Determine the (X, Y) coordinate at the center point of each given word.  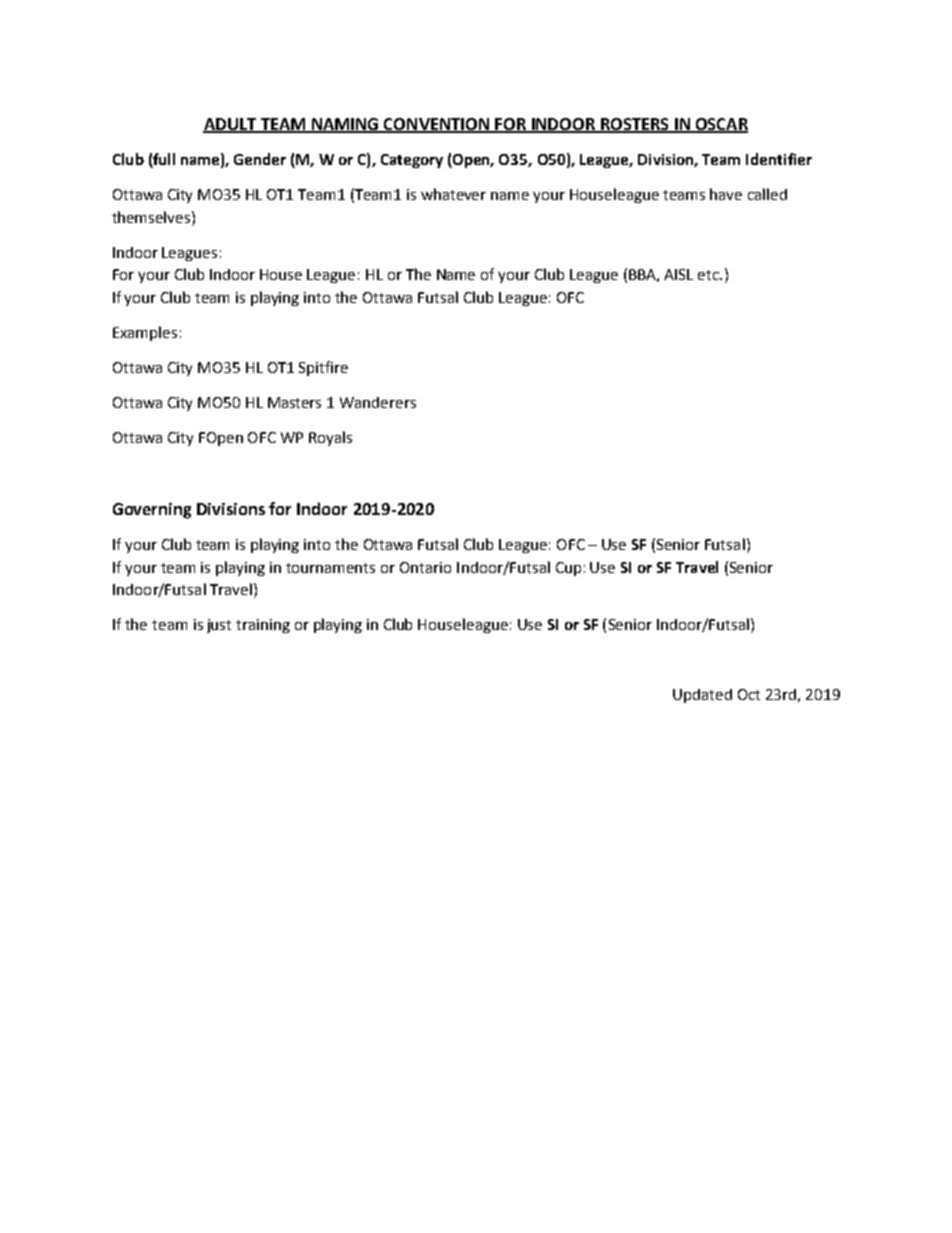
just (219, 626)
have (726, 194)
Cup (568, 569)
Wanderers (378, 402)
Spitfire (323, 368)
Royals (330, 438)
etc (709, 275)
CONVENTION (436, 125)
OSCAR (720, 125)
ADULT (231, 125)
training (263, 626)
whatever (453, 194)
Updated (702, 696)
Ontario (425, 567)
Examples (145, 333)
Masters (294, 402)
